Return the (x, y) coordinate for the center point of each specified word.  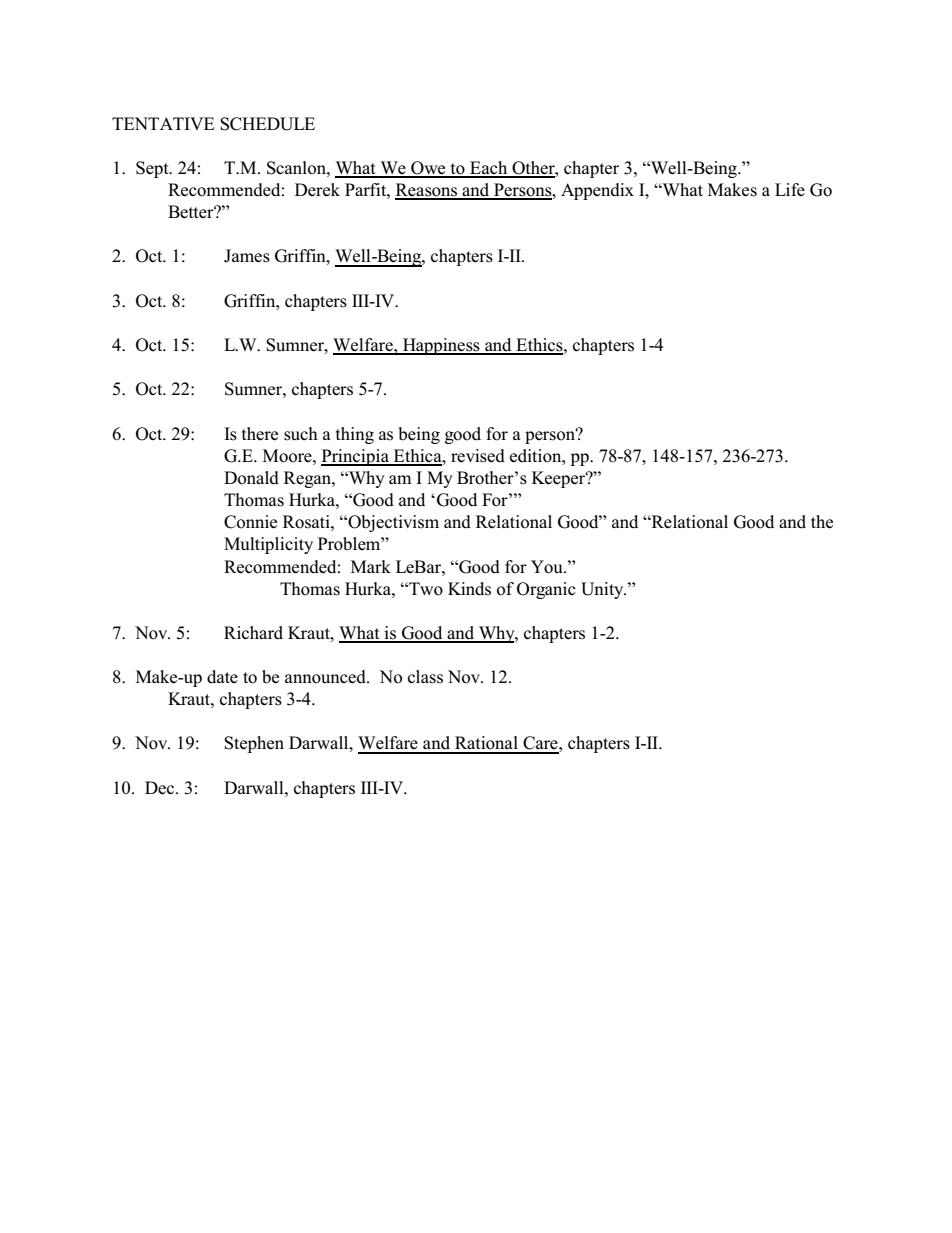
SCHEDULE (267, 124)
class (425, 677)
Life (790, 189)
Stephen (254, 744)
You (548, 567)
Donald (251, 478)
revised (478, 456)
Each (489, 169)
